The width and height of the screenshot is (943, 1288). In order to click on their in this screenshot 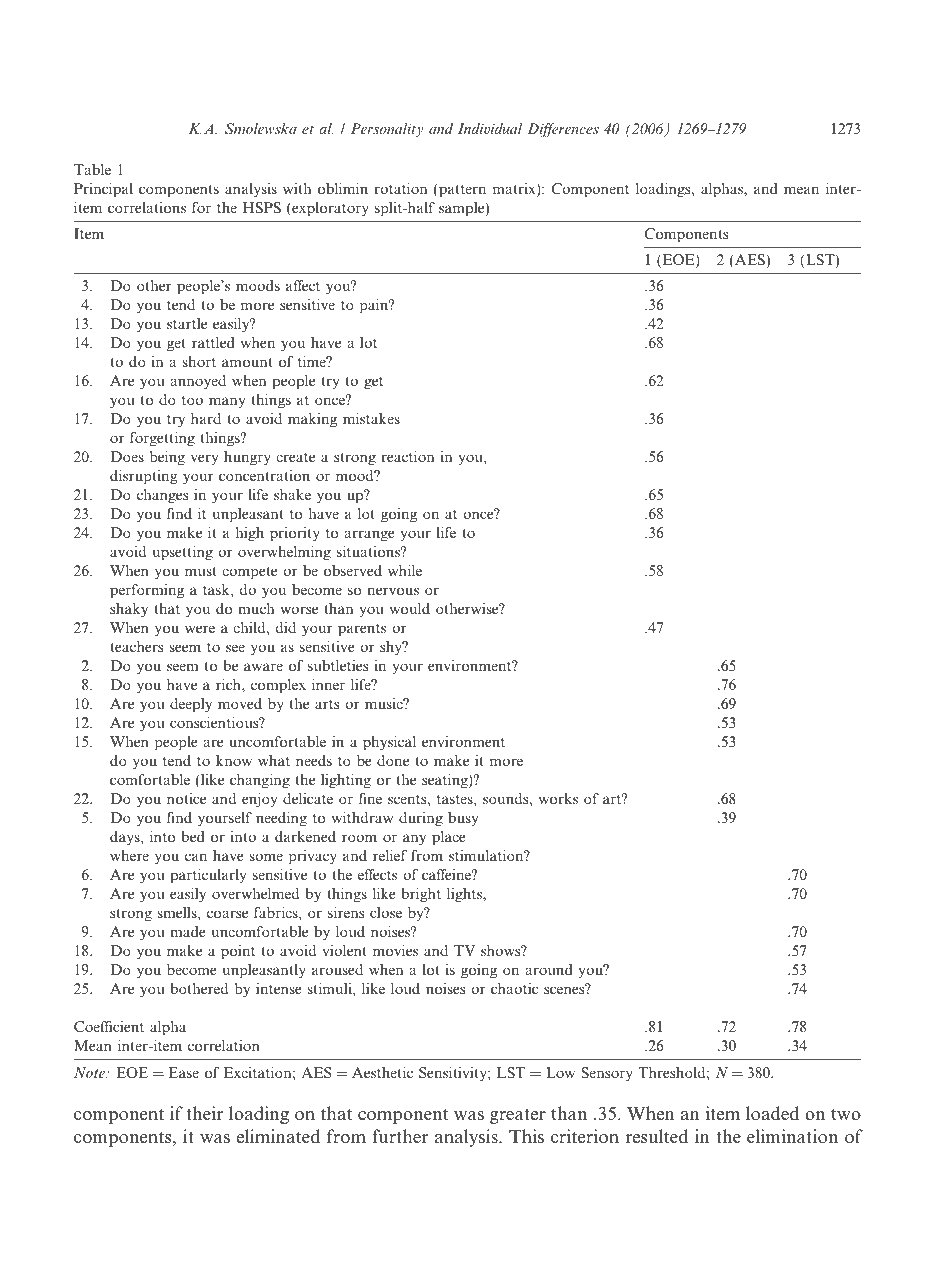, I will do `click(204, 1113)`.
